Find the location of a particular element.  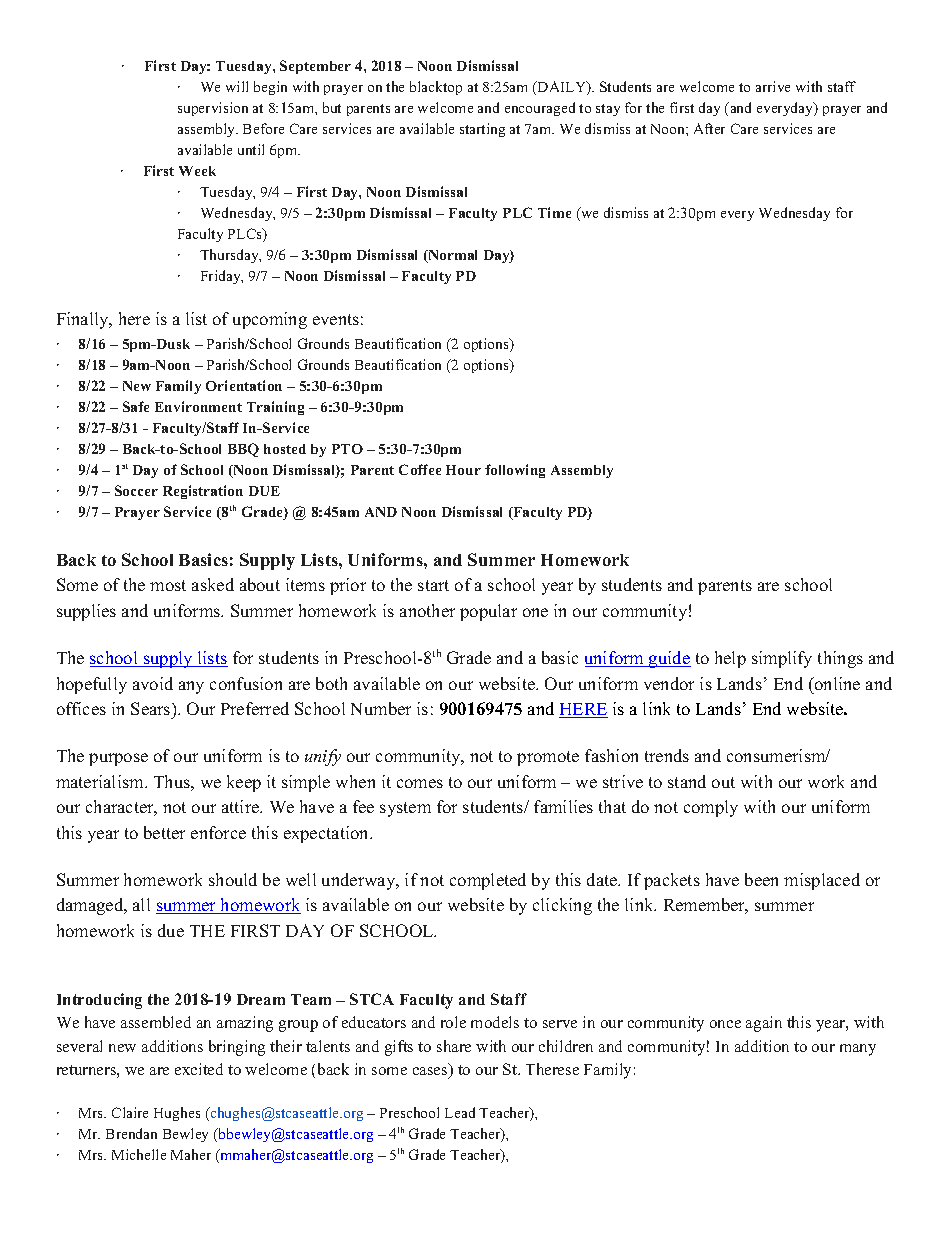

Hour is located at coordinates (463, 470).
